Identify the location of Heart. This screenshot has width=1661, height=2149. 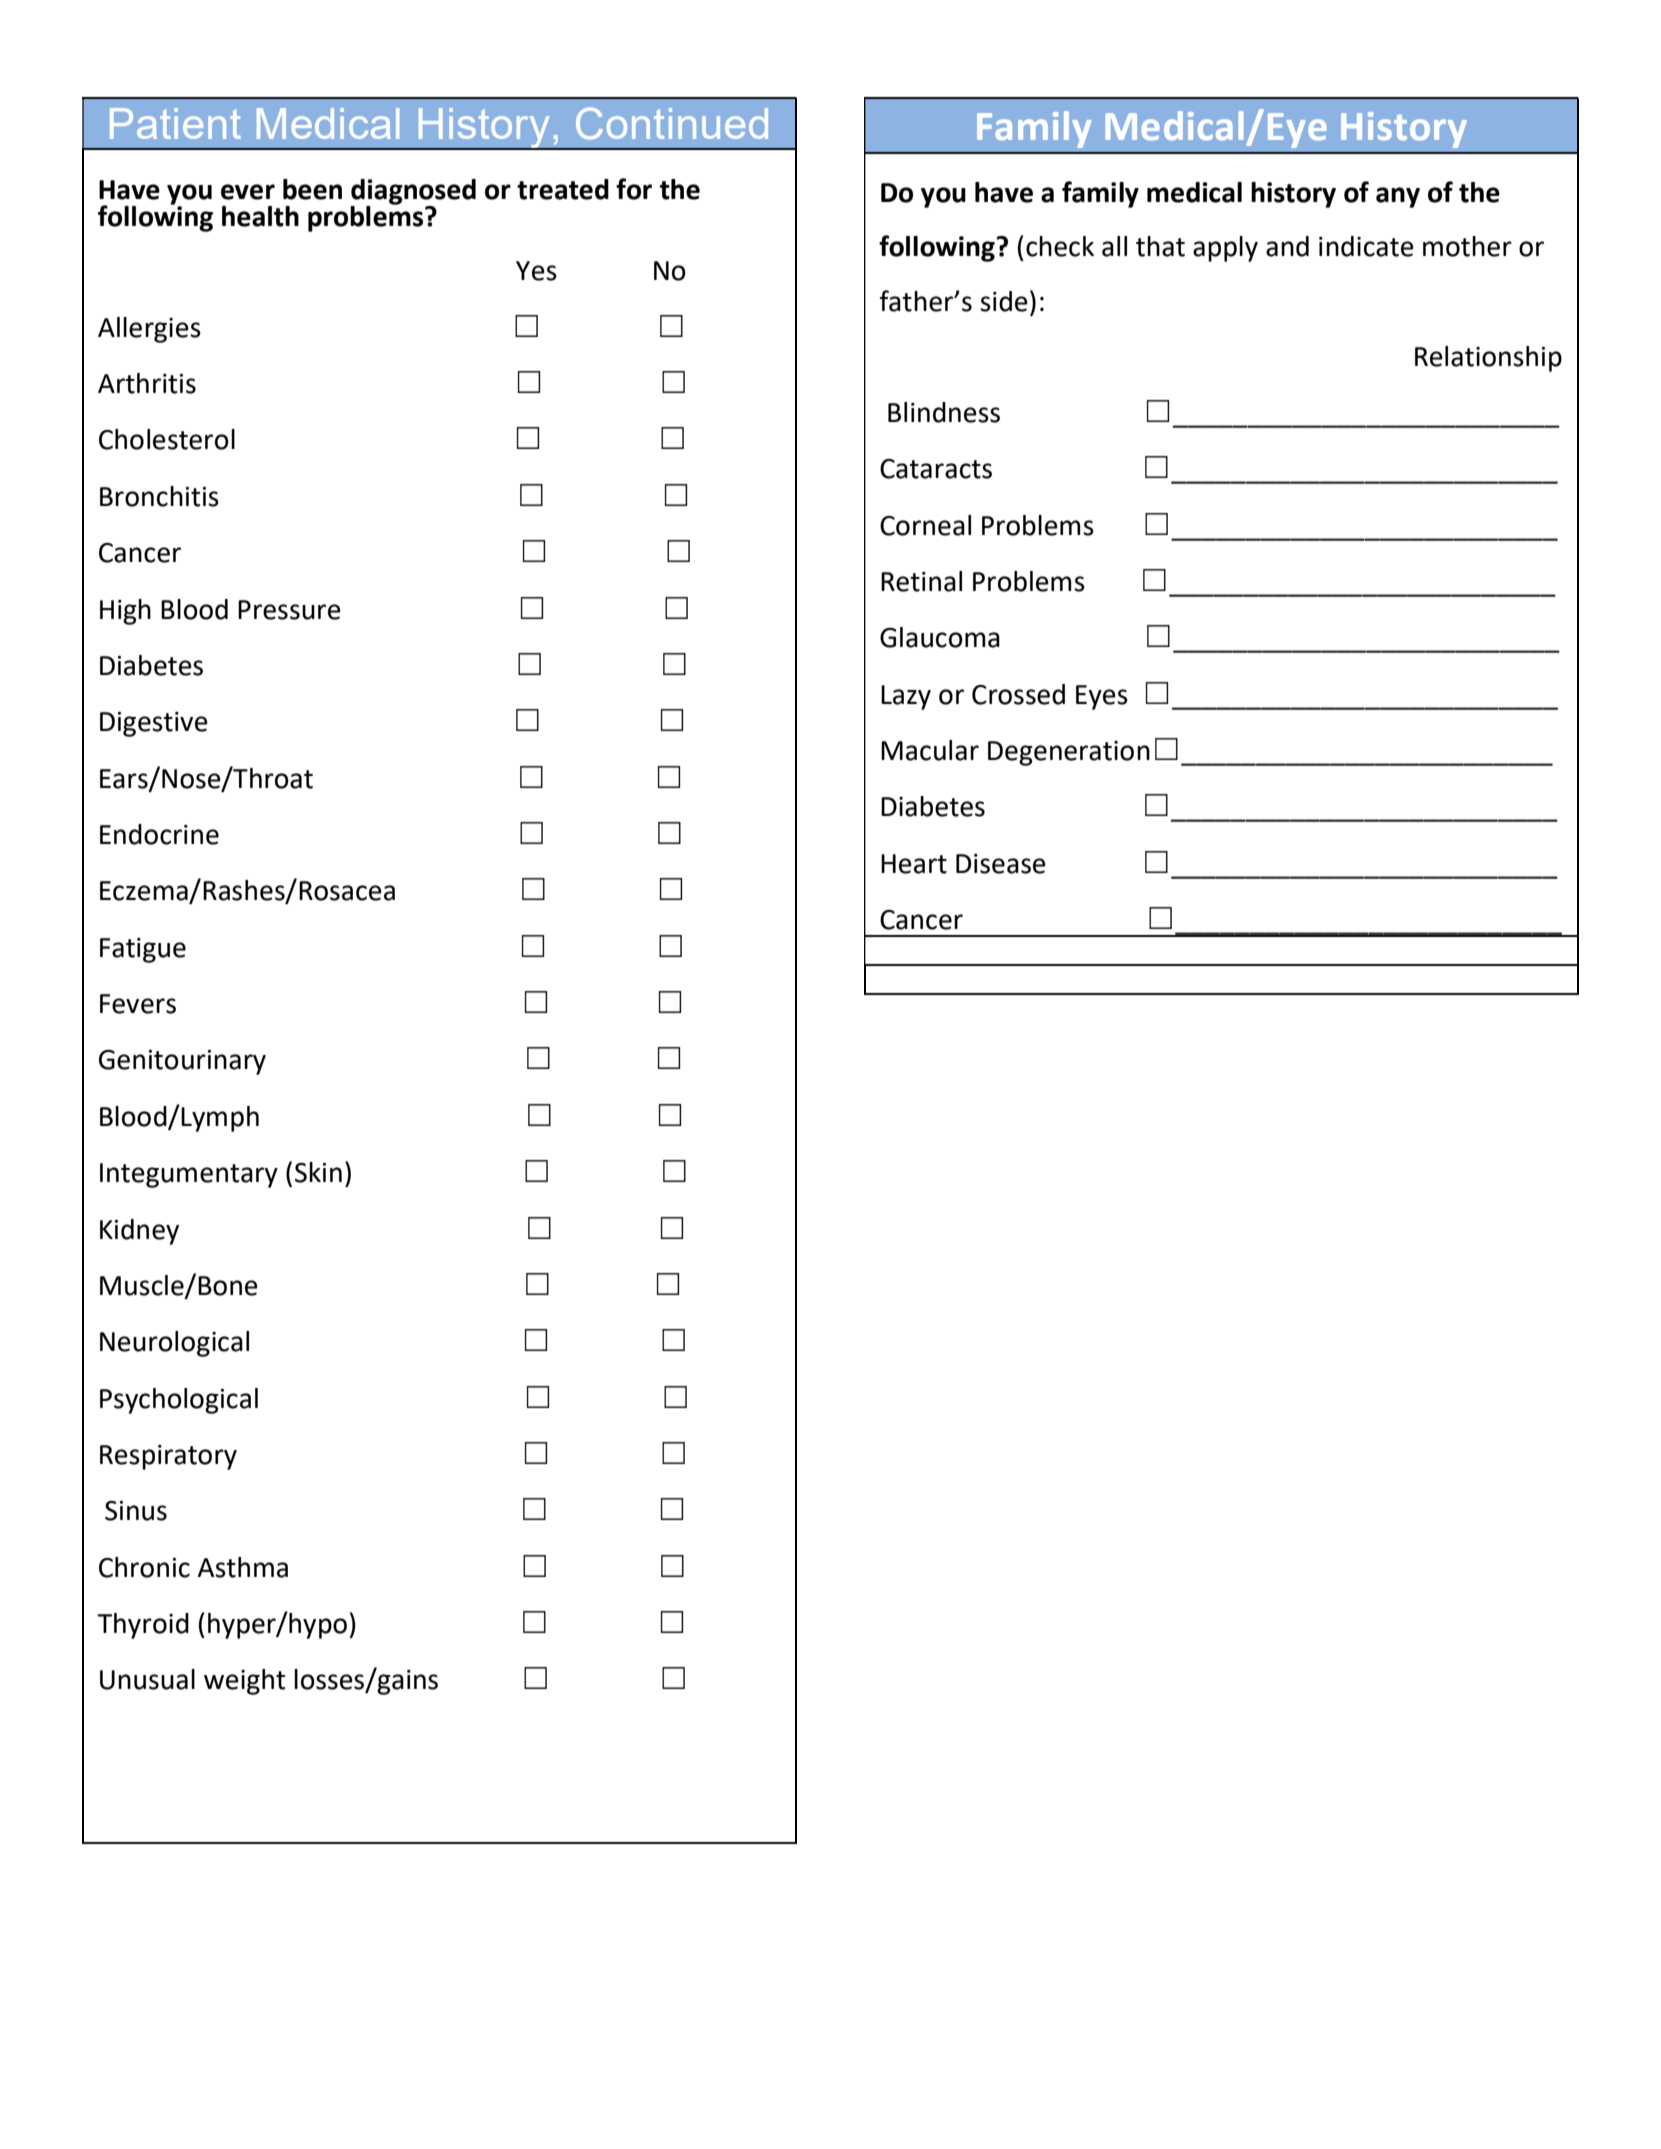
(914, 864).
